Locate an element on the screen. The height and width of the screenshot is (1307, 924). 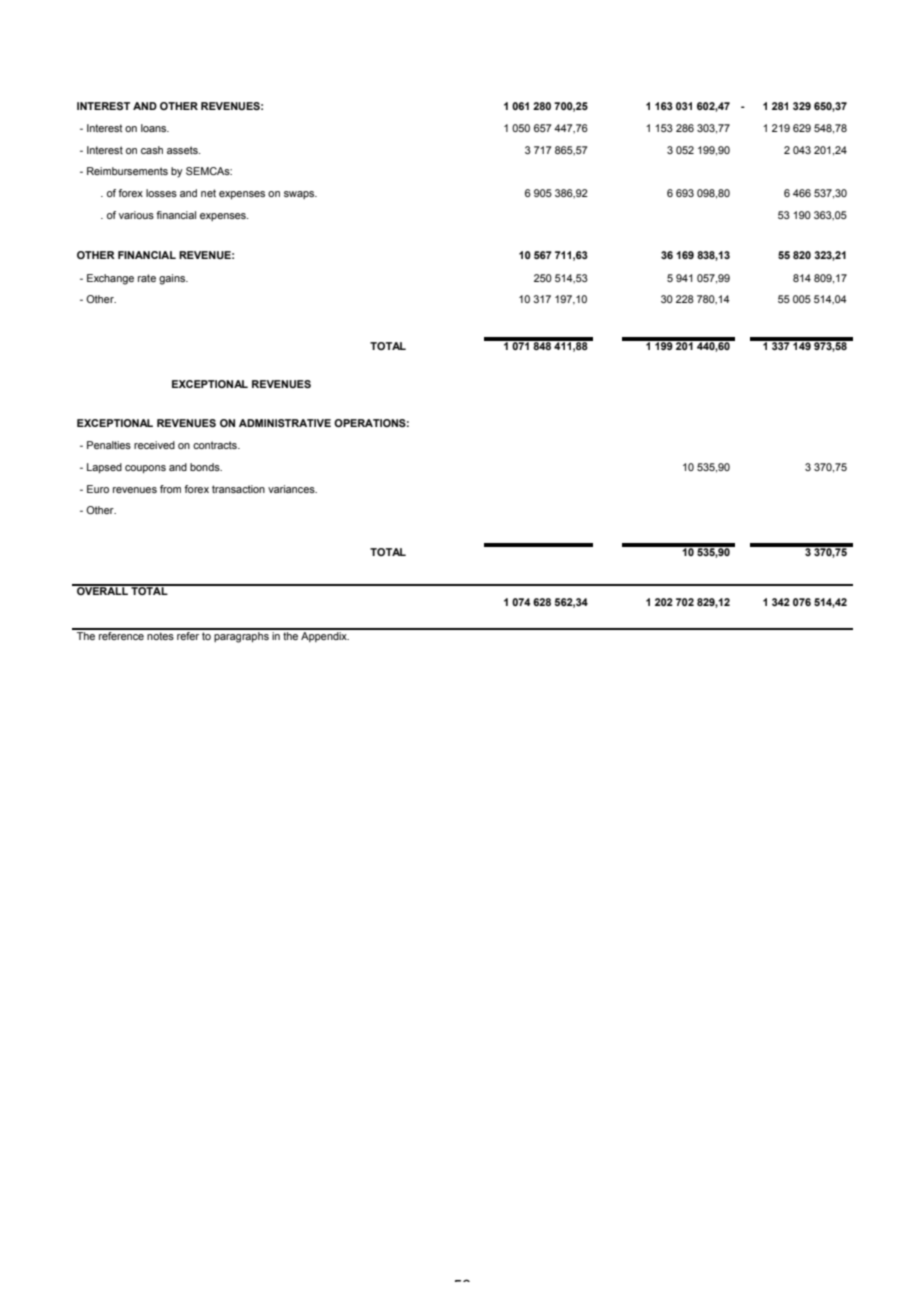
gains is located at coordinates (173, 279).
